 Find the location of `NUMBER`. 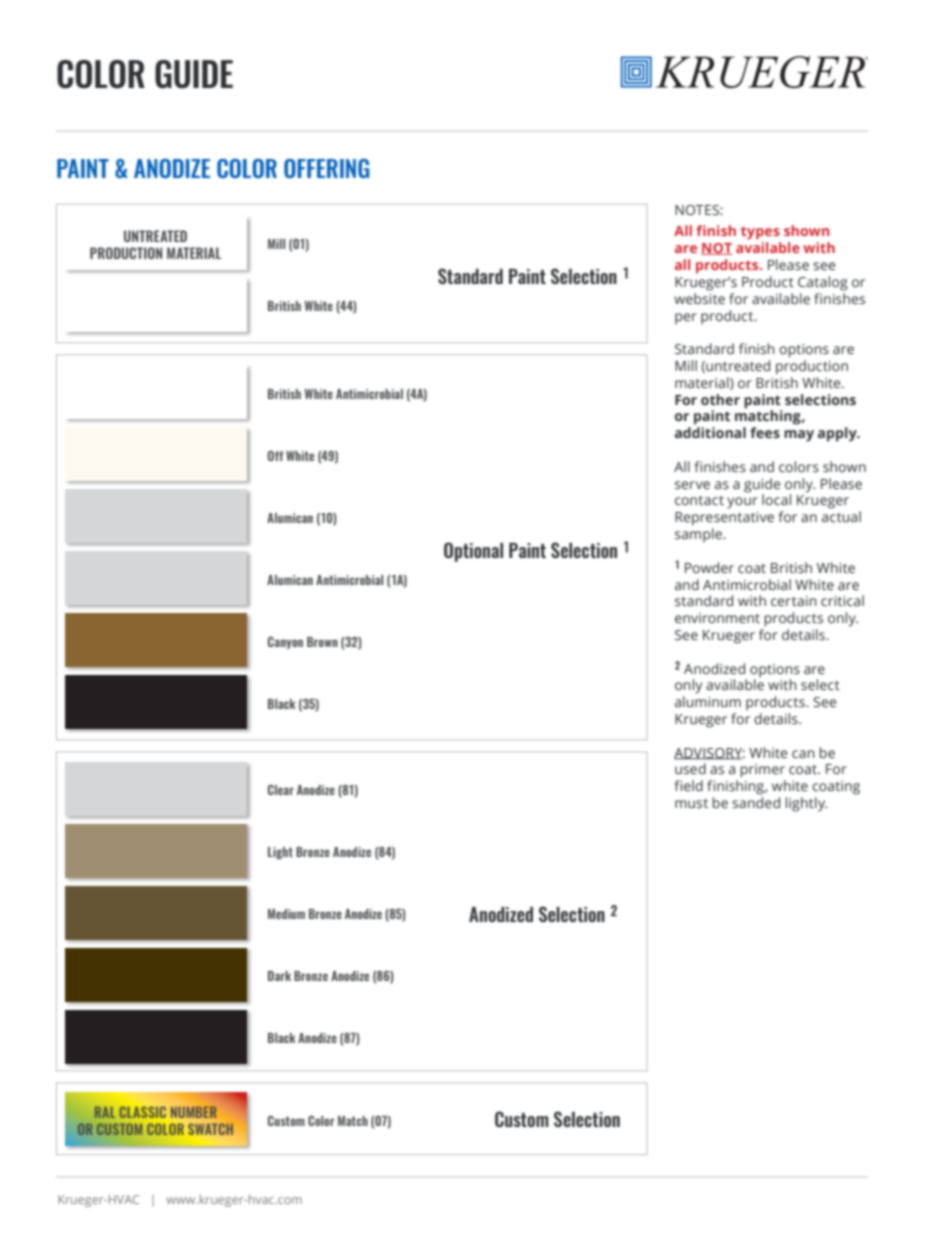

NUMBER is located at coordinates (194, 1112).
